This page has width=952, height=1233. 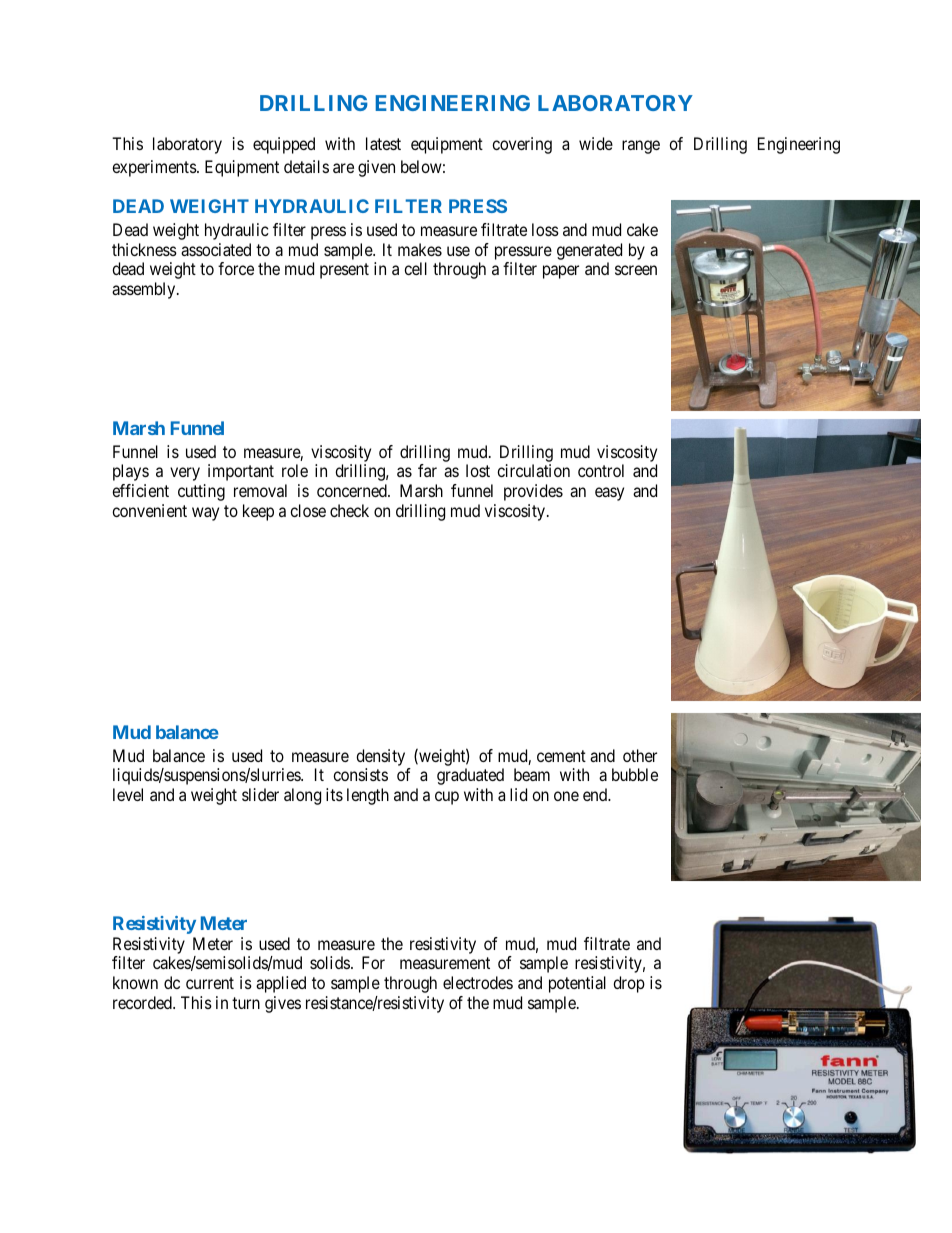 I want to click on wide, so click(x=596, y=143).
